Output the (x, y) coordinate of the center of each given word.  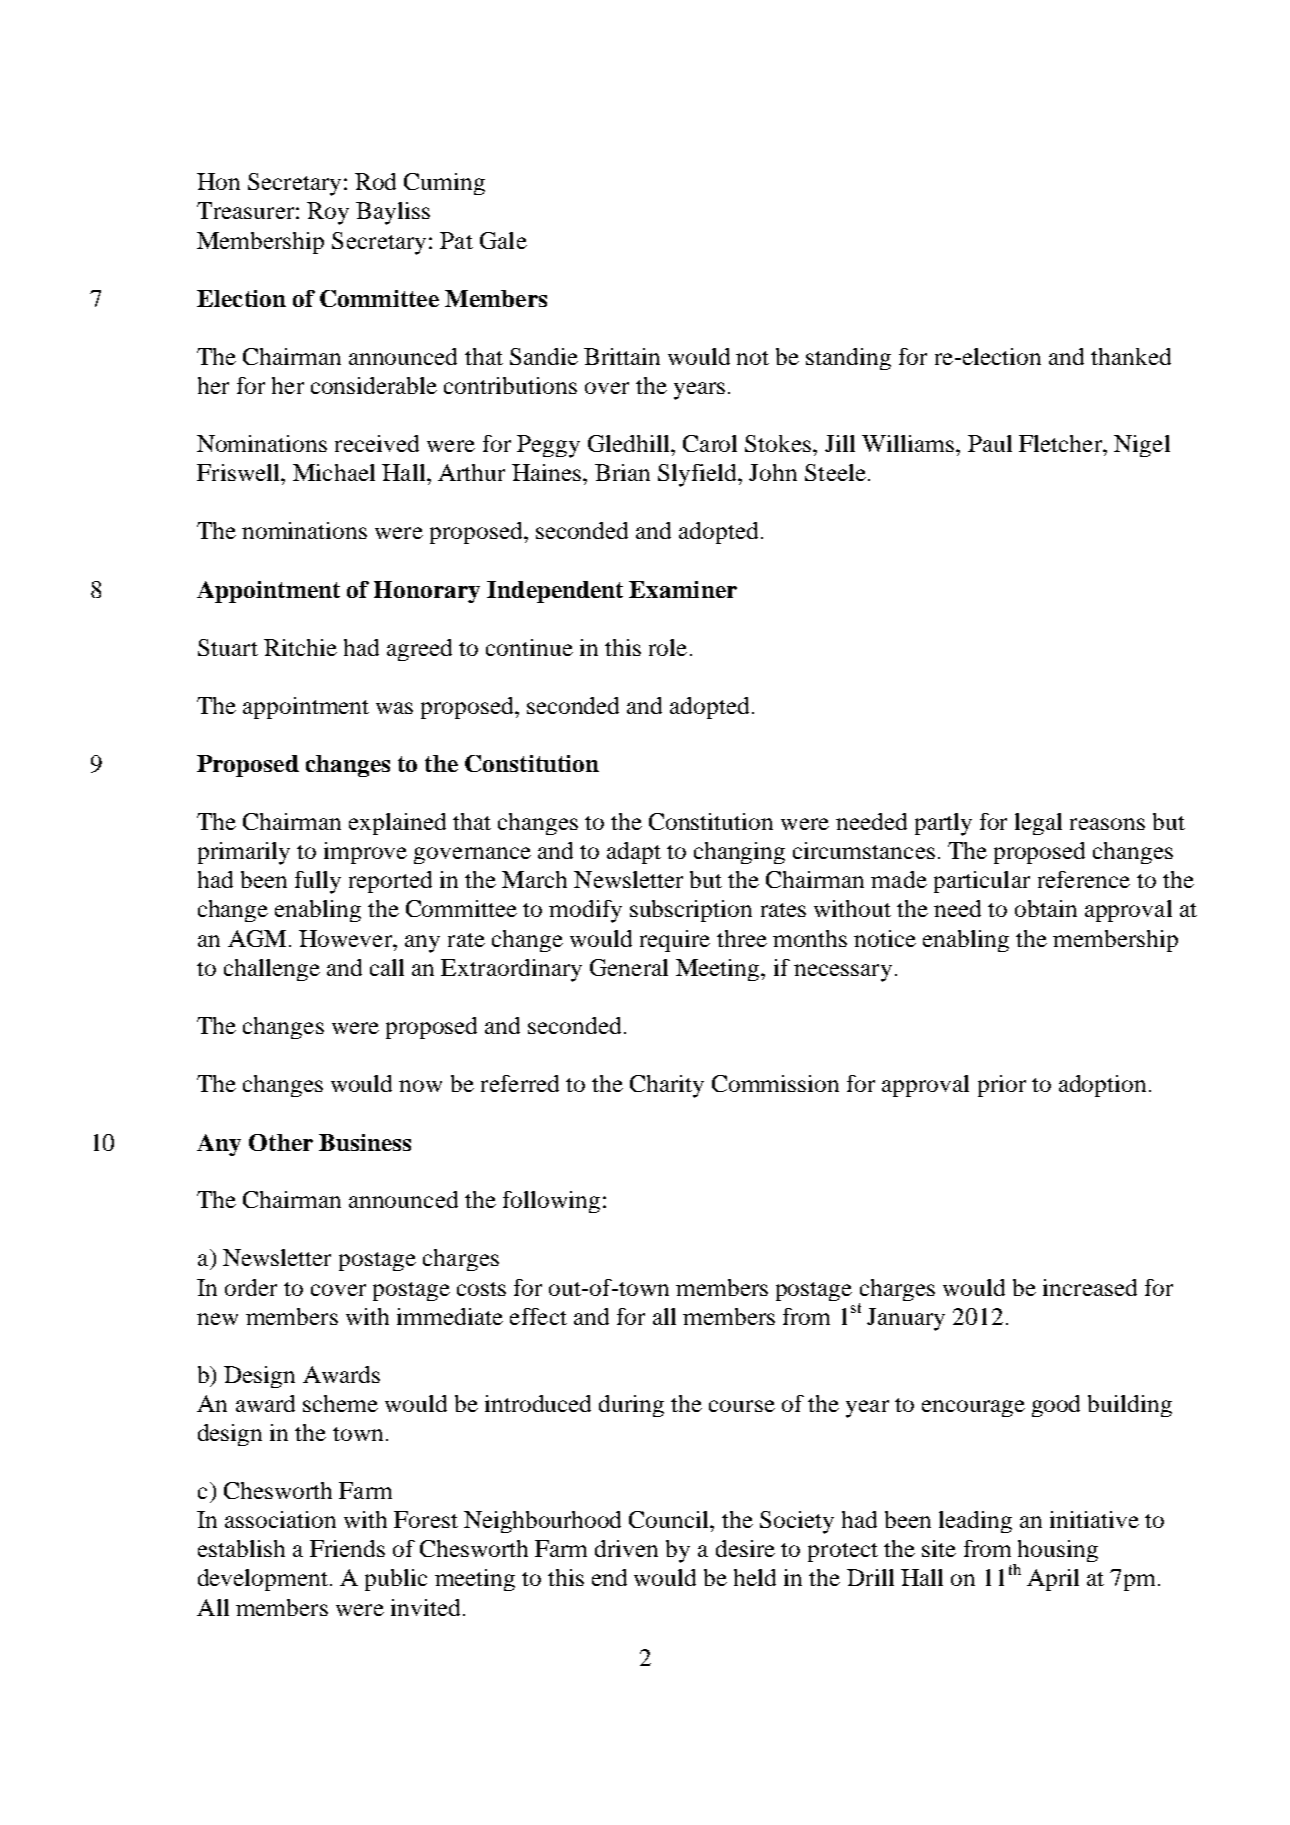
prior (1002, 1086)
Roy (328, 213)
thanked (1131, 356)
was (394, 708)
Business (365, 1142)
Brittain (622, 356)
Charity (667, 1086)
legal (1038, 824)
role (668, 647)
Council (670, 1519)
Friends (347, 1548)
